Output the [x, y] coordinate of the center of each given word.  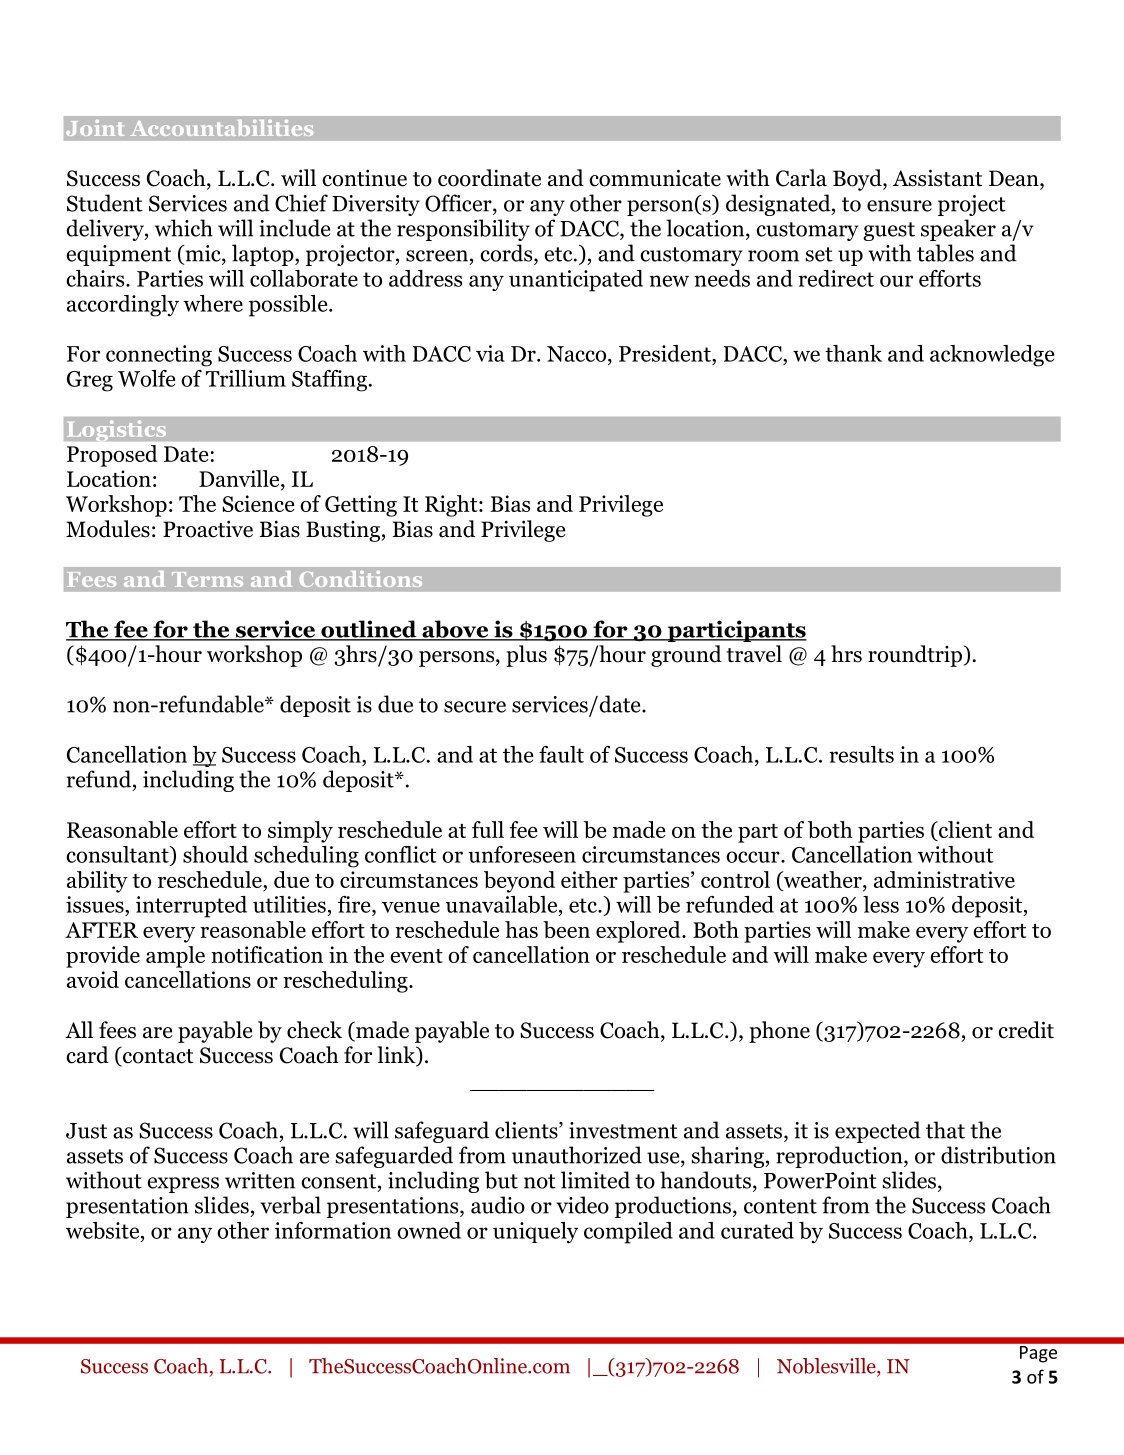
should [215, 854]
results [861, 754]
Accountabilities [222, 128]
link [397, 1054]
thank [853, 353]
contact [157, 1056]
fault [561, 754]
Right [452, 506]
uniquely [535, 1233]
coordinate [489, 178]
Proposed [112, 456]
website [104, 1230]
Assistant [938, 178]
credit [1026, 1030]
